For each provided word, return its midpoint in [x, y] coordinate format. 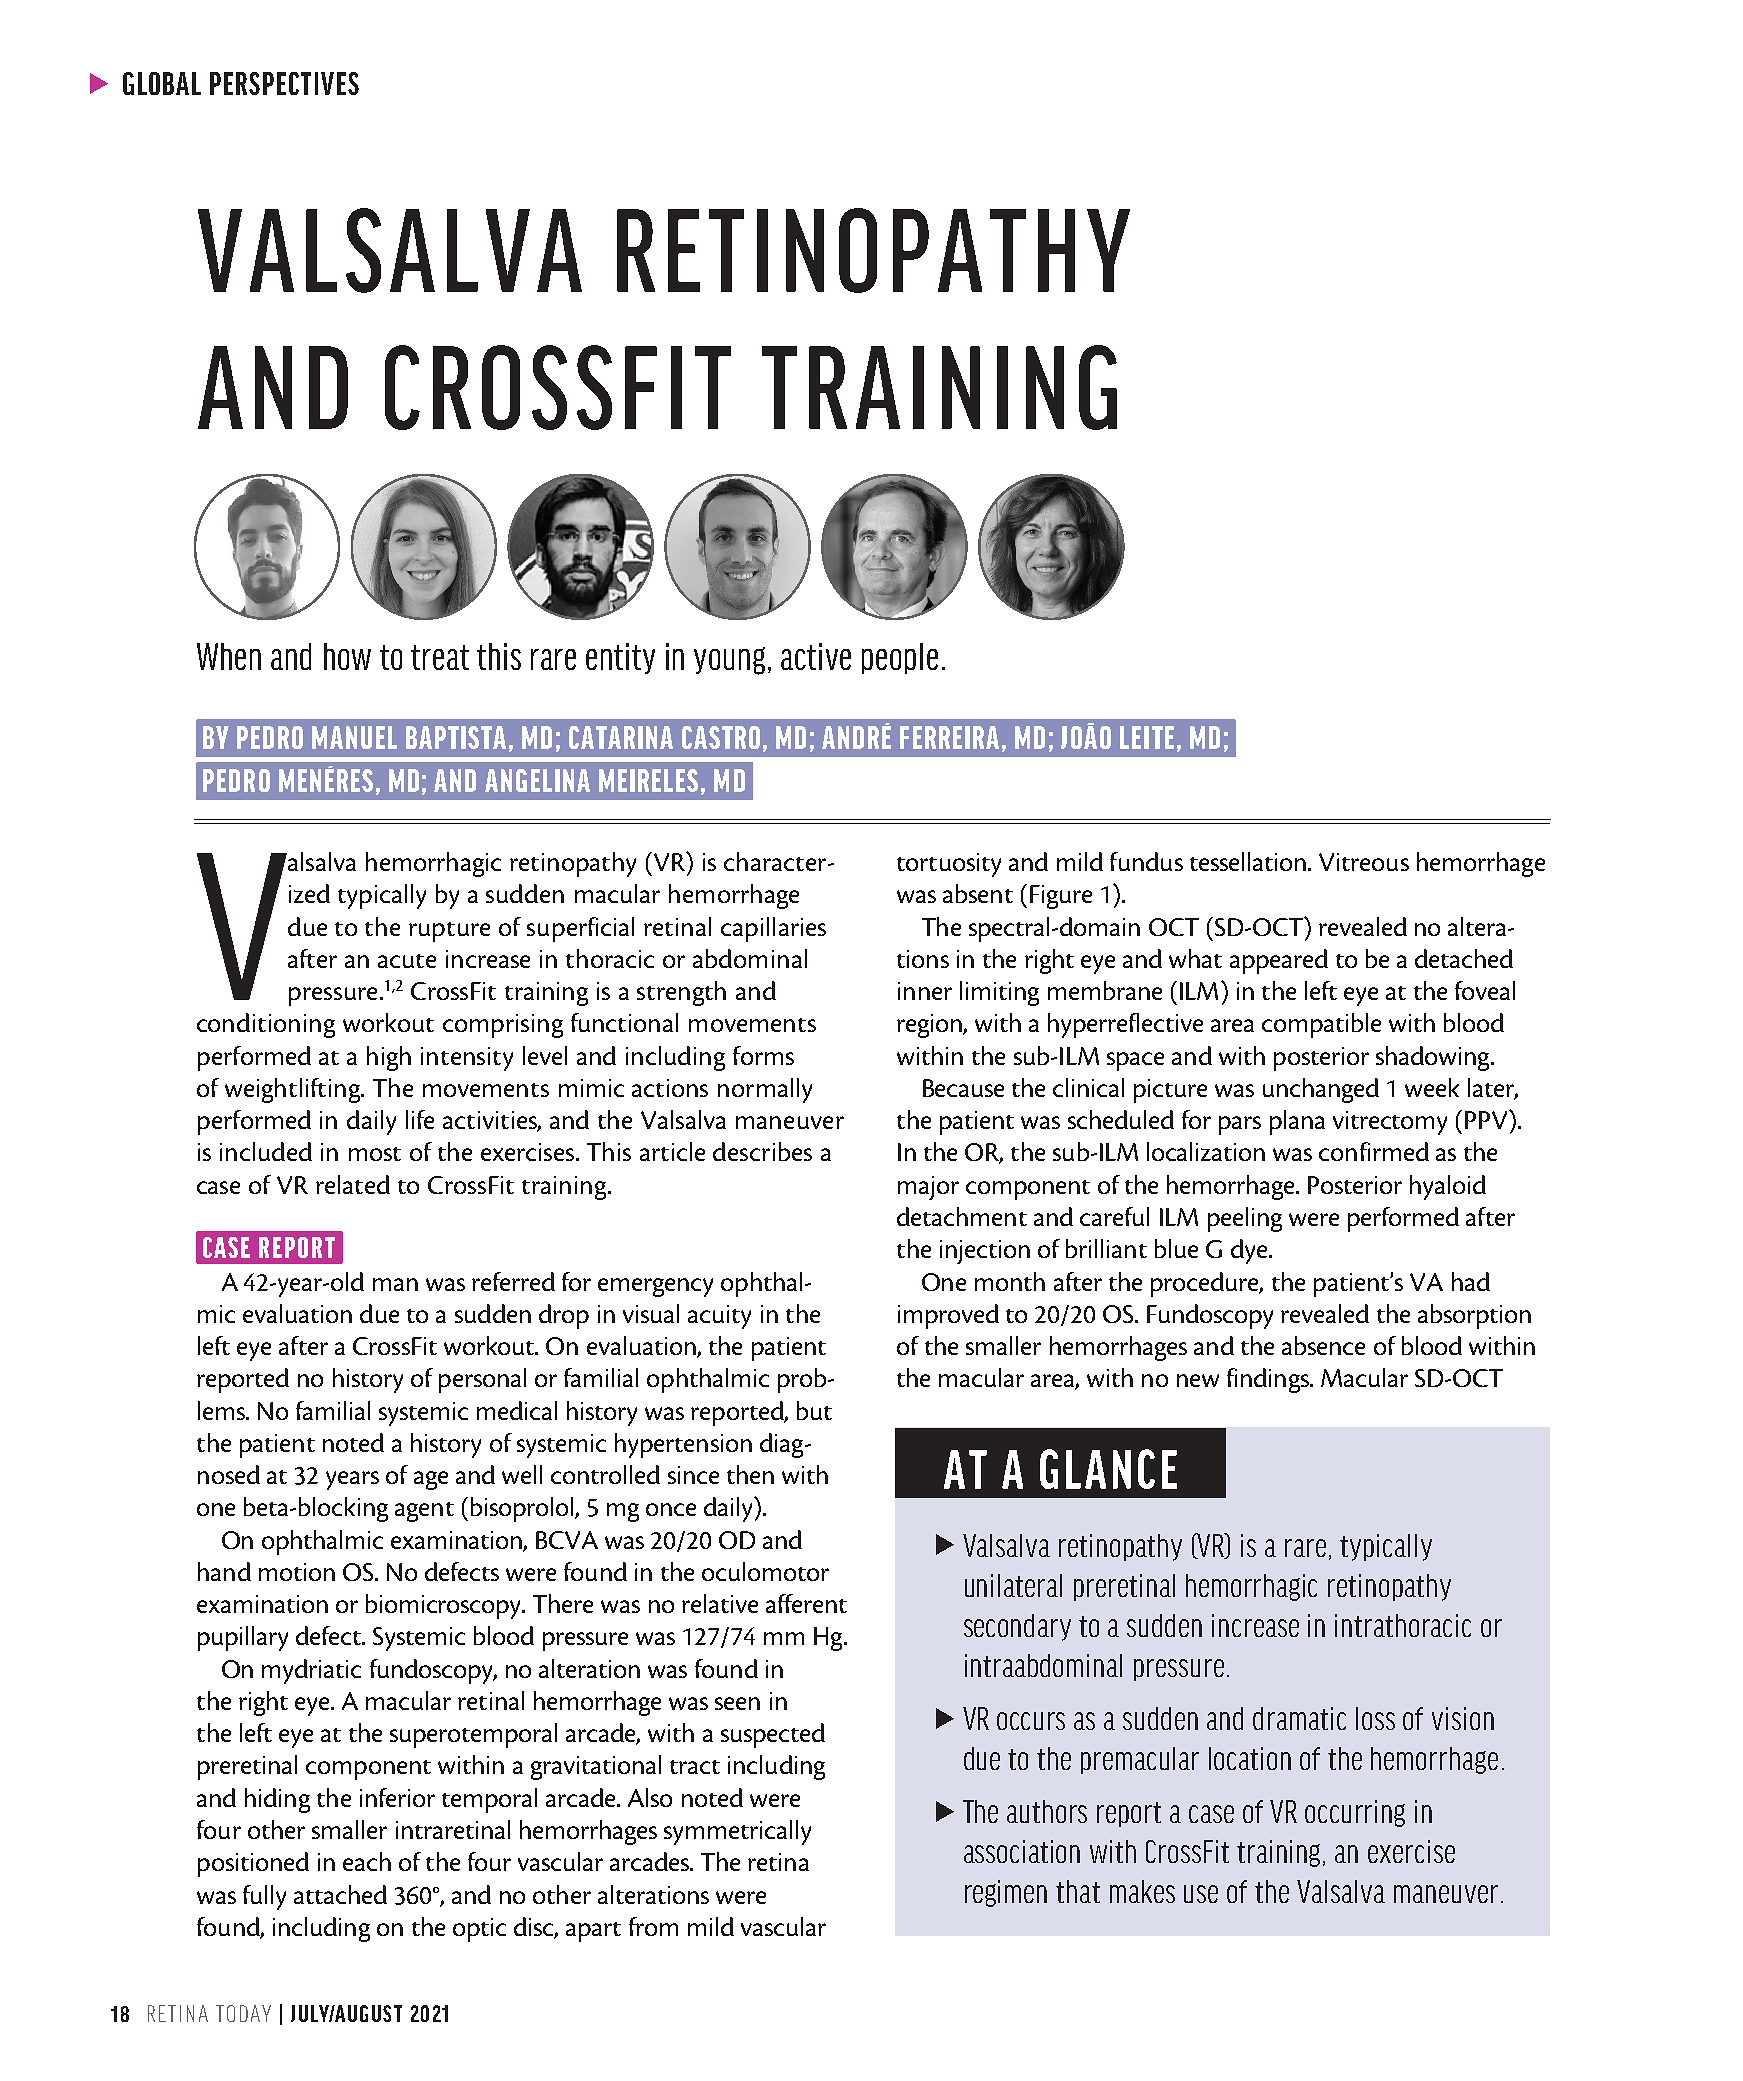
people [900, 658]
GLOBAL [162, 83]
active [816, 656]
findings [1269, 1380]
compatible [1321, 1025]
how [347, 656]
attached [340, 1894]
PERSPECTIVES [284, 83]
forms [763, 1055]
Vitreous [1364, 862]
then [750, 1474]
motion [297, 1572]
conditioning [266, 1025]
